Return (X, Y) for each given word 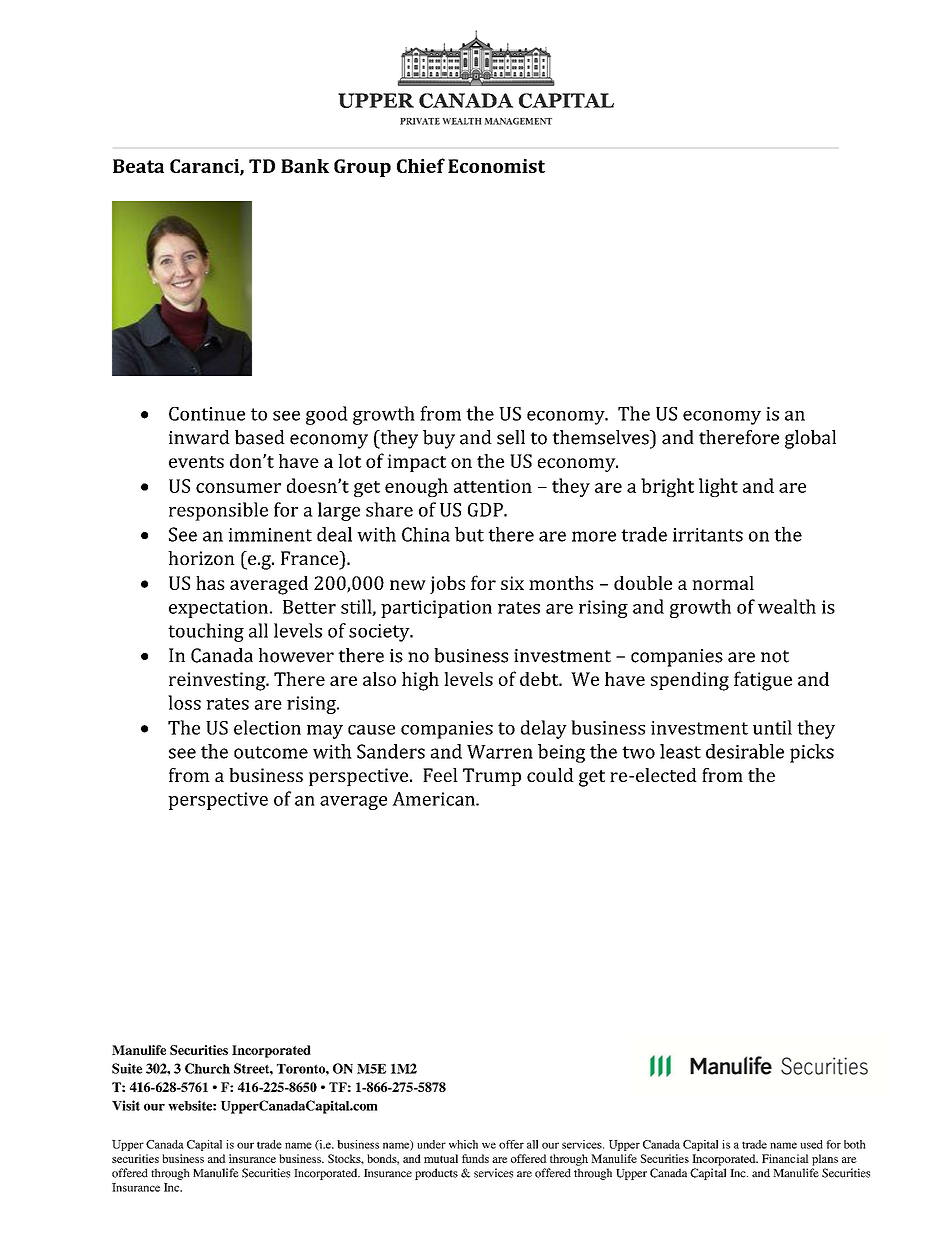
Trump (492, 777)
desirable (745, 751)
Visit (126, 1105)
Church (207, 1068)
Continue (207, 414)
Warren (500, 752)
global (810, 439)
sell (511, 437)
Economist (496, 166)
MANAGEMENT (518, 121)
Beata (138, 166)
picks (812, 753)
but (469, 534)
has (210, 583)
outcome (271, 752)
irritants (708, 535)
